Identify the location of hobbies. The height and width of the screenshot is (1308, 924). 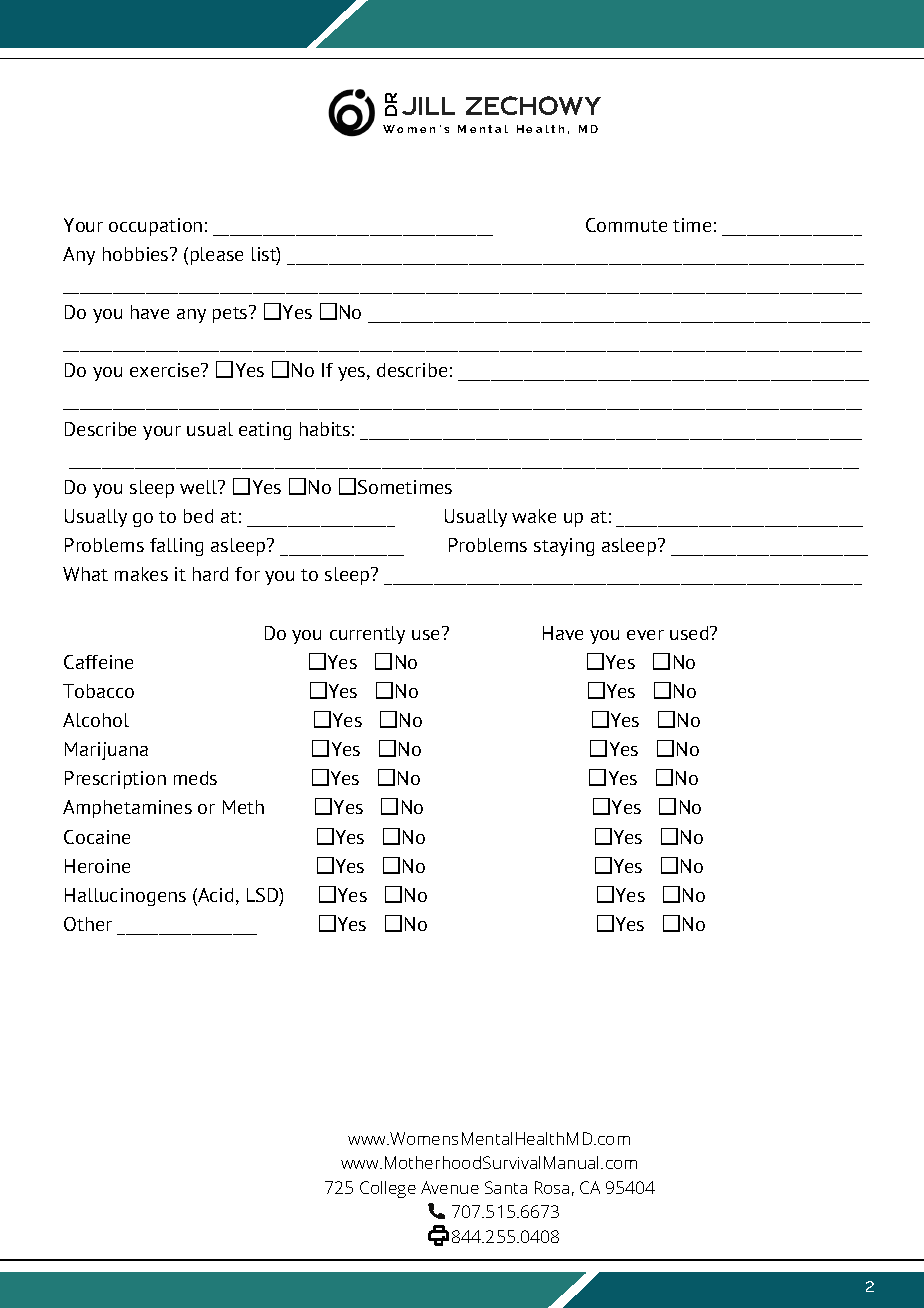
(137, 254).
